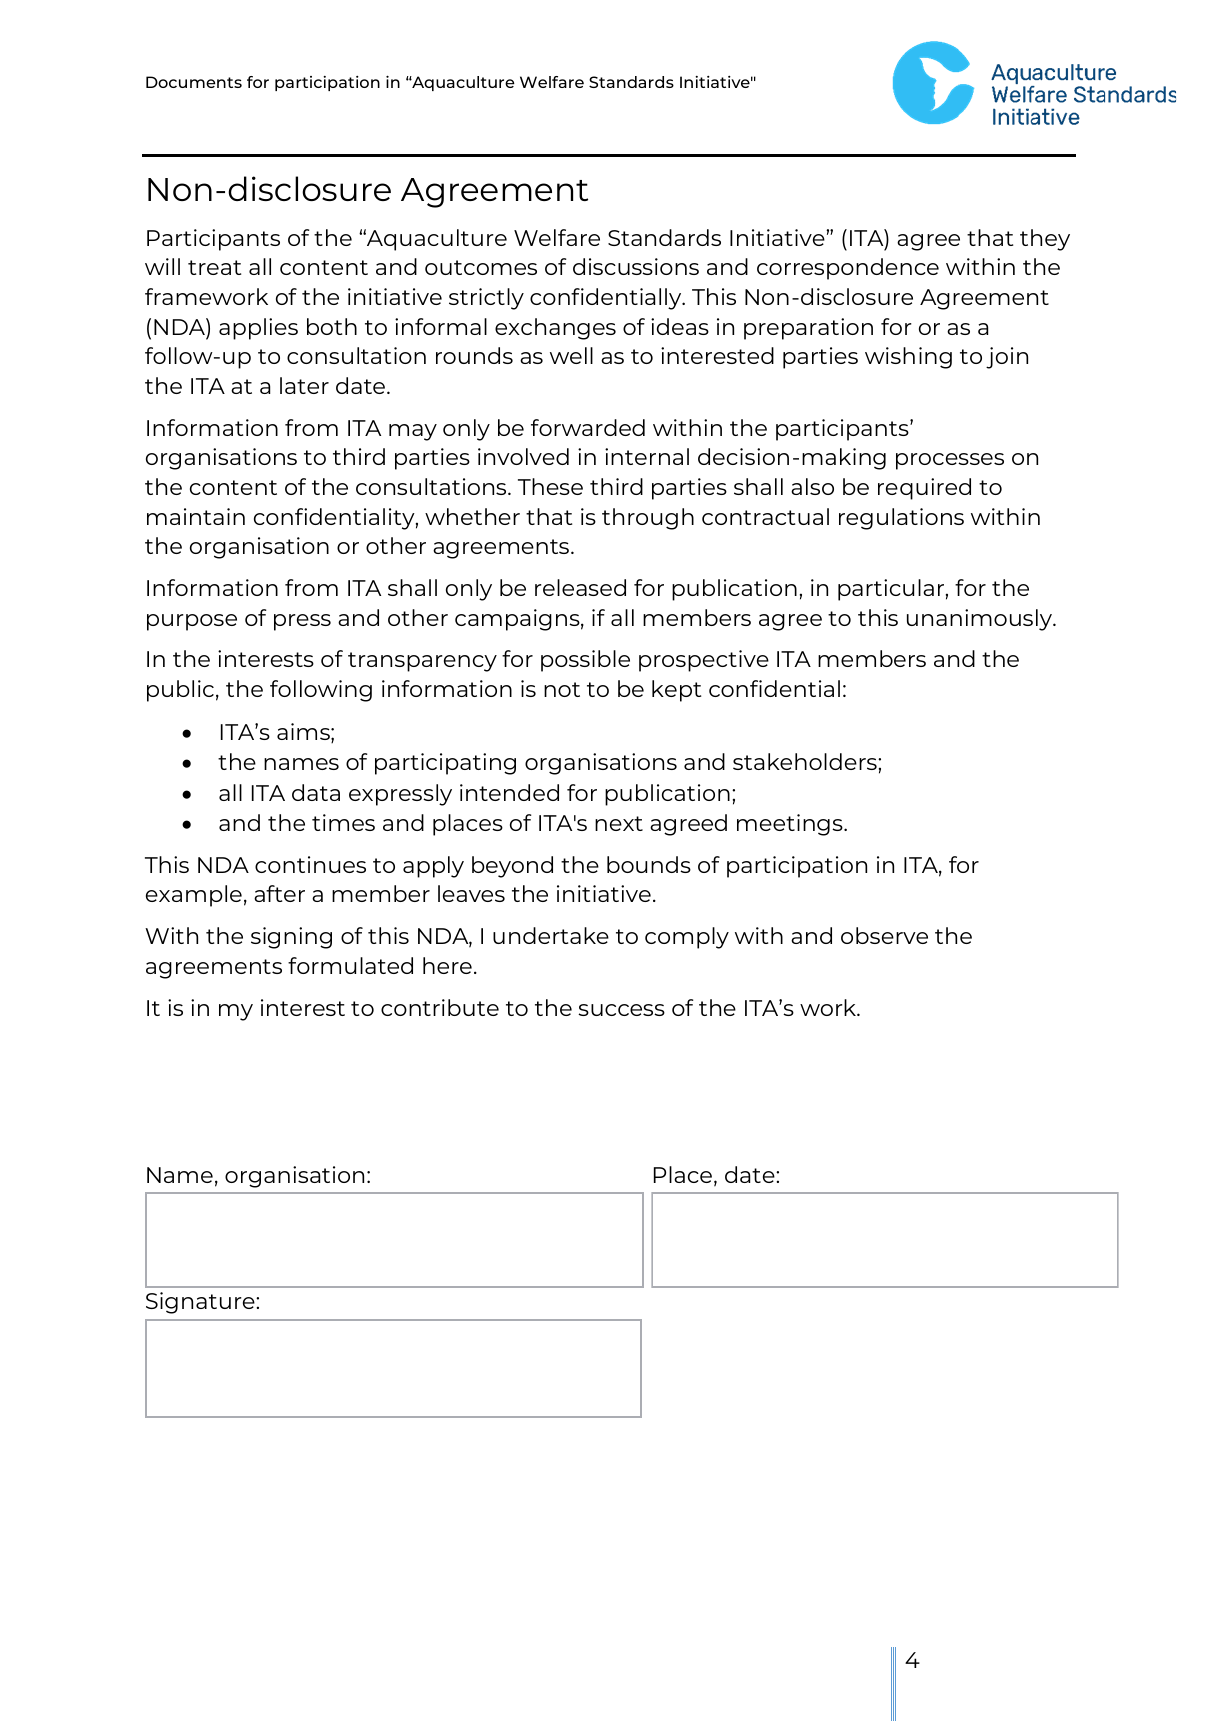 This screenshot has height=1721, width=1217. What do you see at coordinates (1045, 240) in the screenshot?
I see `they` at bounding box center [1045, 240].
